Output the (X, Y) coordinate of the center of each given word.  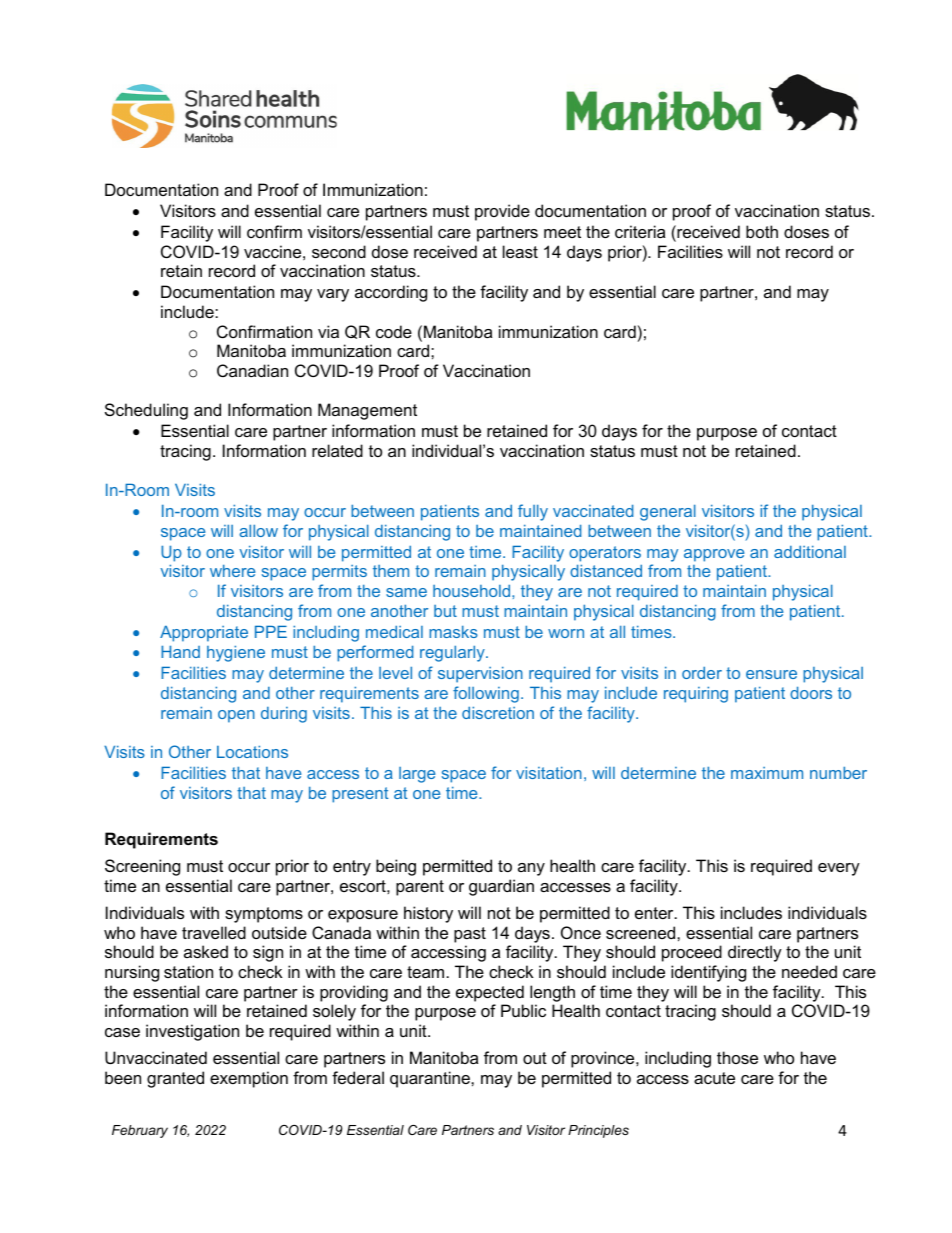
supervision (480, 674)
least (520, 251)
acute (714, 1078)
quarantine (431, 1079)
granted (175, 1079)
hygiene (236, 653)
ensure (771, 674)
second (339, 251)
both (762, 231)
